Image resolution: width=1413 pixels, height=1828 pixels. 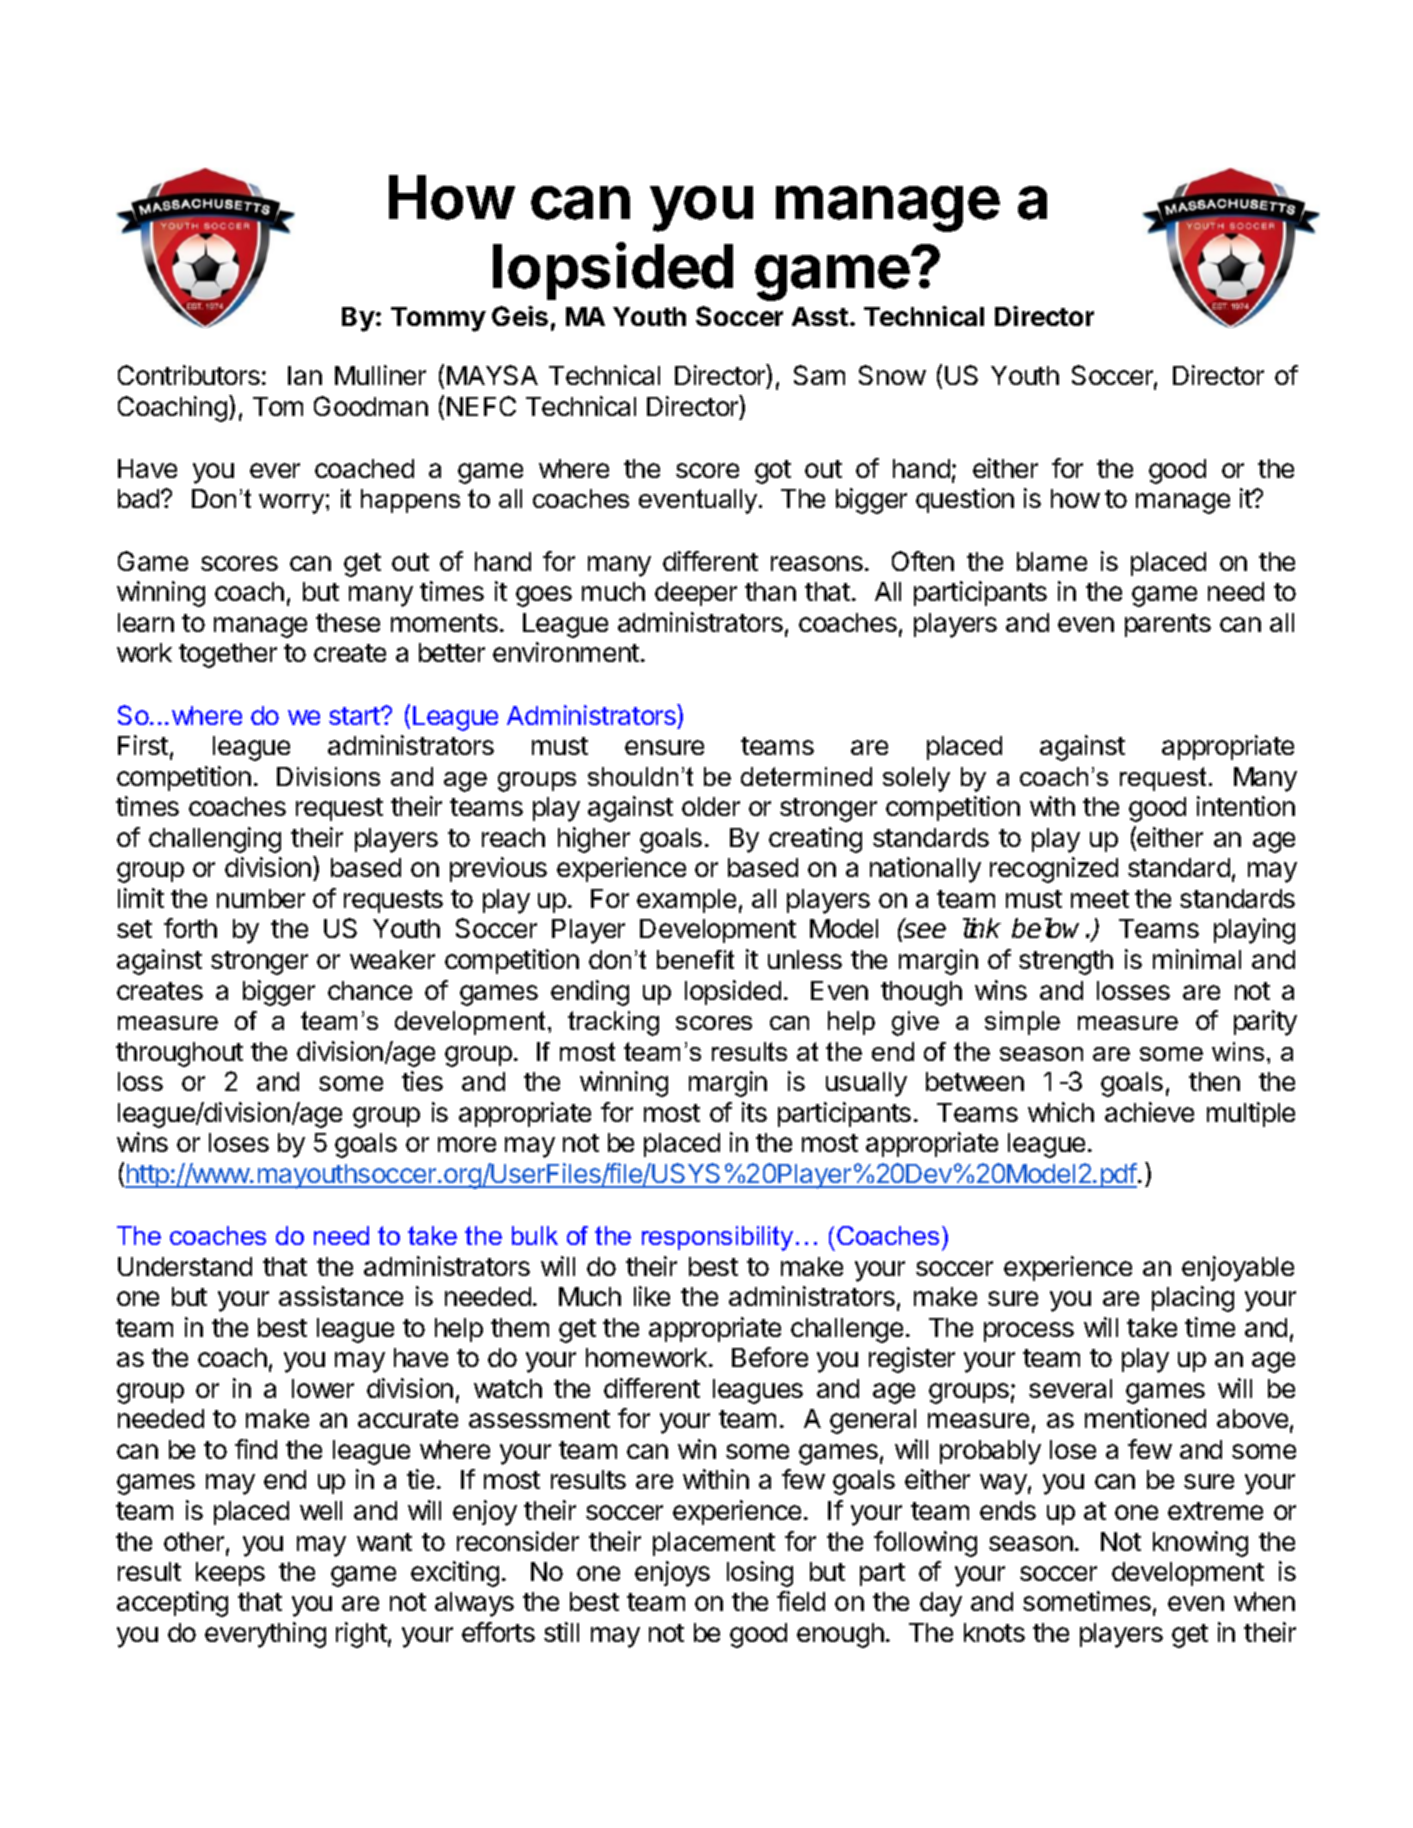 What do you see at coordinates (696, 594) in the page?
I see `deeper` at bounding box center [696, 594].
